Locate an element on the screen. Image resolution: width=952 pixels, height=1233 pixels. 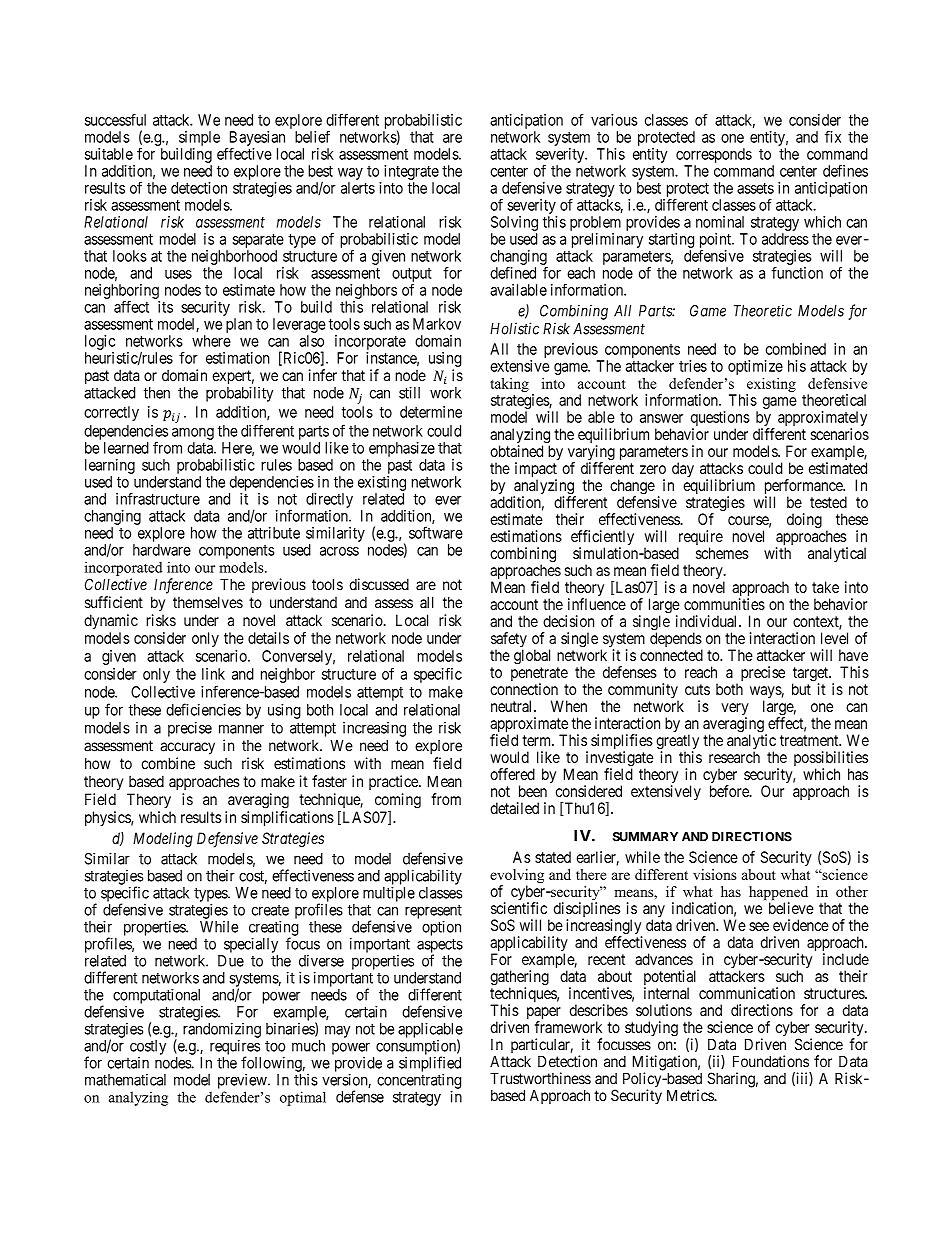
simple is located at coordinates (199, 138).
